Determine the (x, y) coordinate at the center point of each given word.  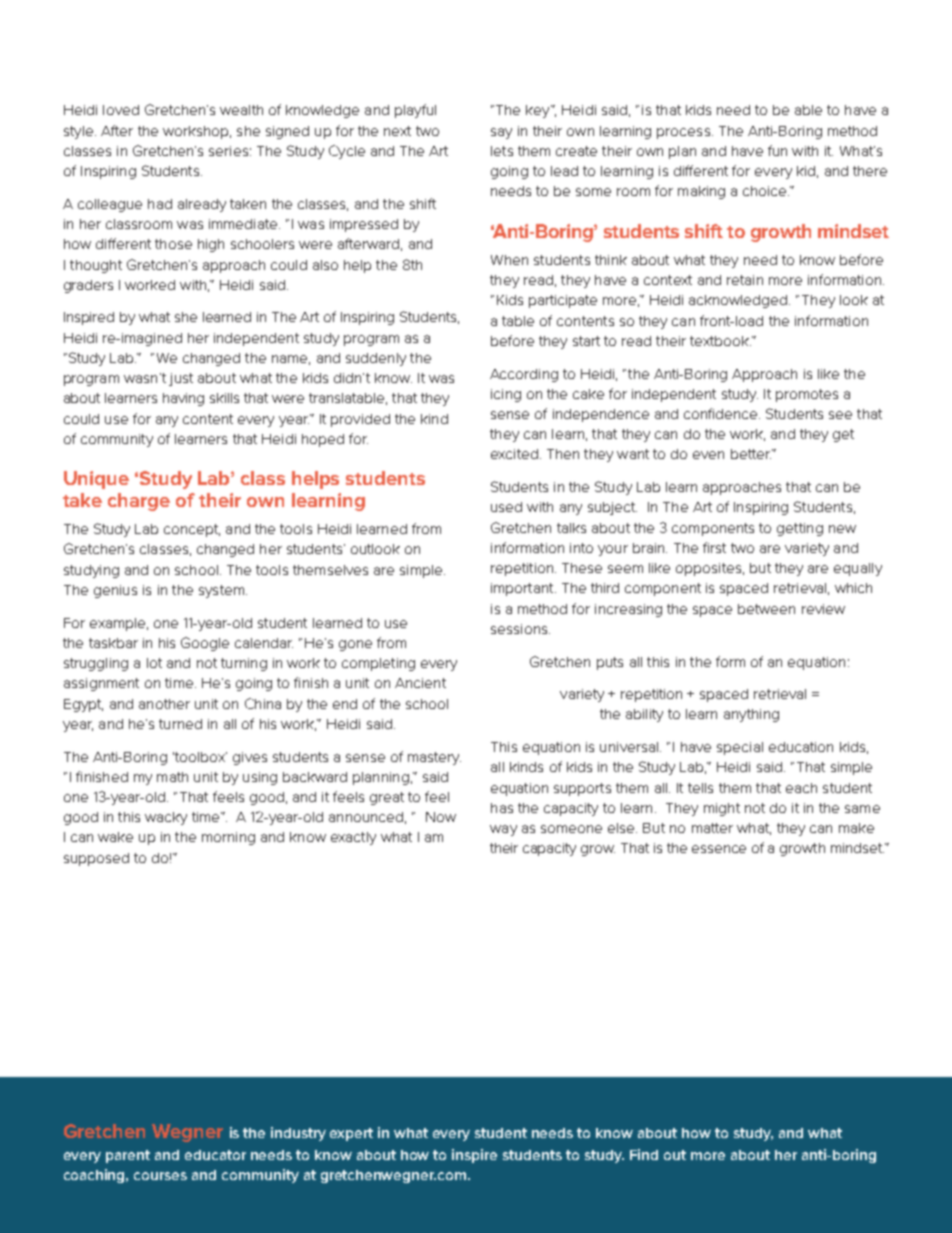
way (503, 830)
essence (719, 849)
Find (644, 1154)
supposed (96, 859)
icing (506, 395)
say (501, 133)
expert (351, 1134)
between (766, 609)
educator (215, 1155)
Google (205, 644)
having (183, 399)
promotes (807, 395)
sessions (520, 629)
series (228, 151)
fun (777, 150)
